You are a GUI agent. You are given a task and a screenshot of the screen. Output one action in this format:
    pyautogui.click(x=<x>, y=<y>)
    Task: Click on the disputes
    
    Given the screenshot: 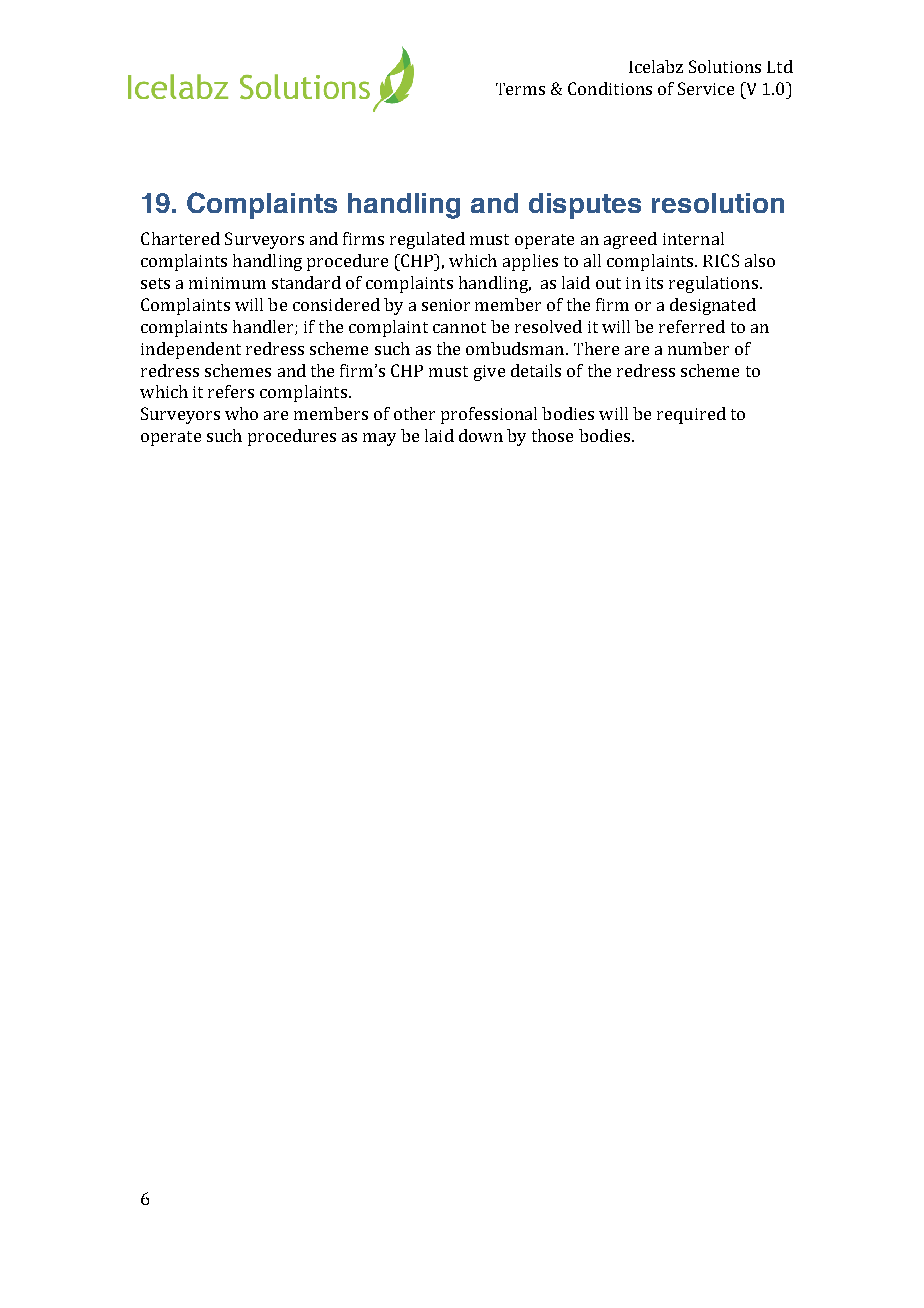 What is the action you would take?
    pyautogui.click(x=585, y=206)
